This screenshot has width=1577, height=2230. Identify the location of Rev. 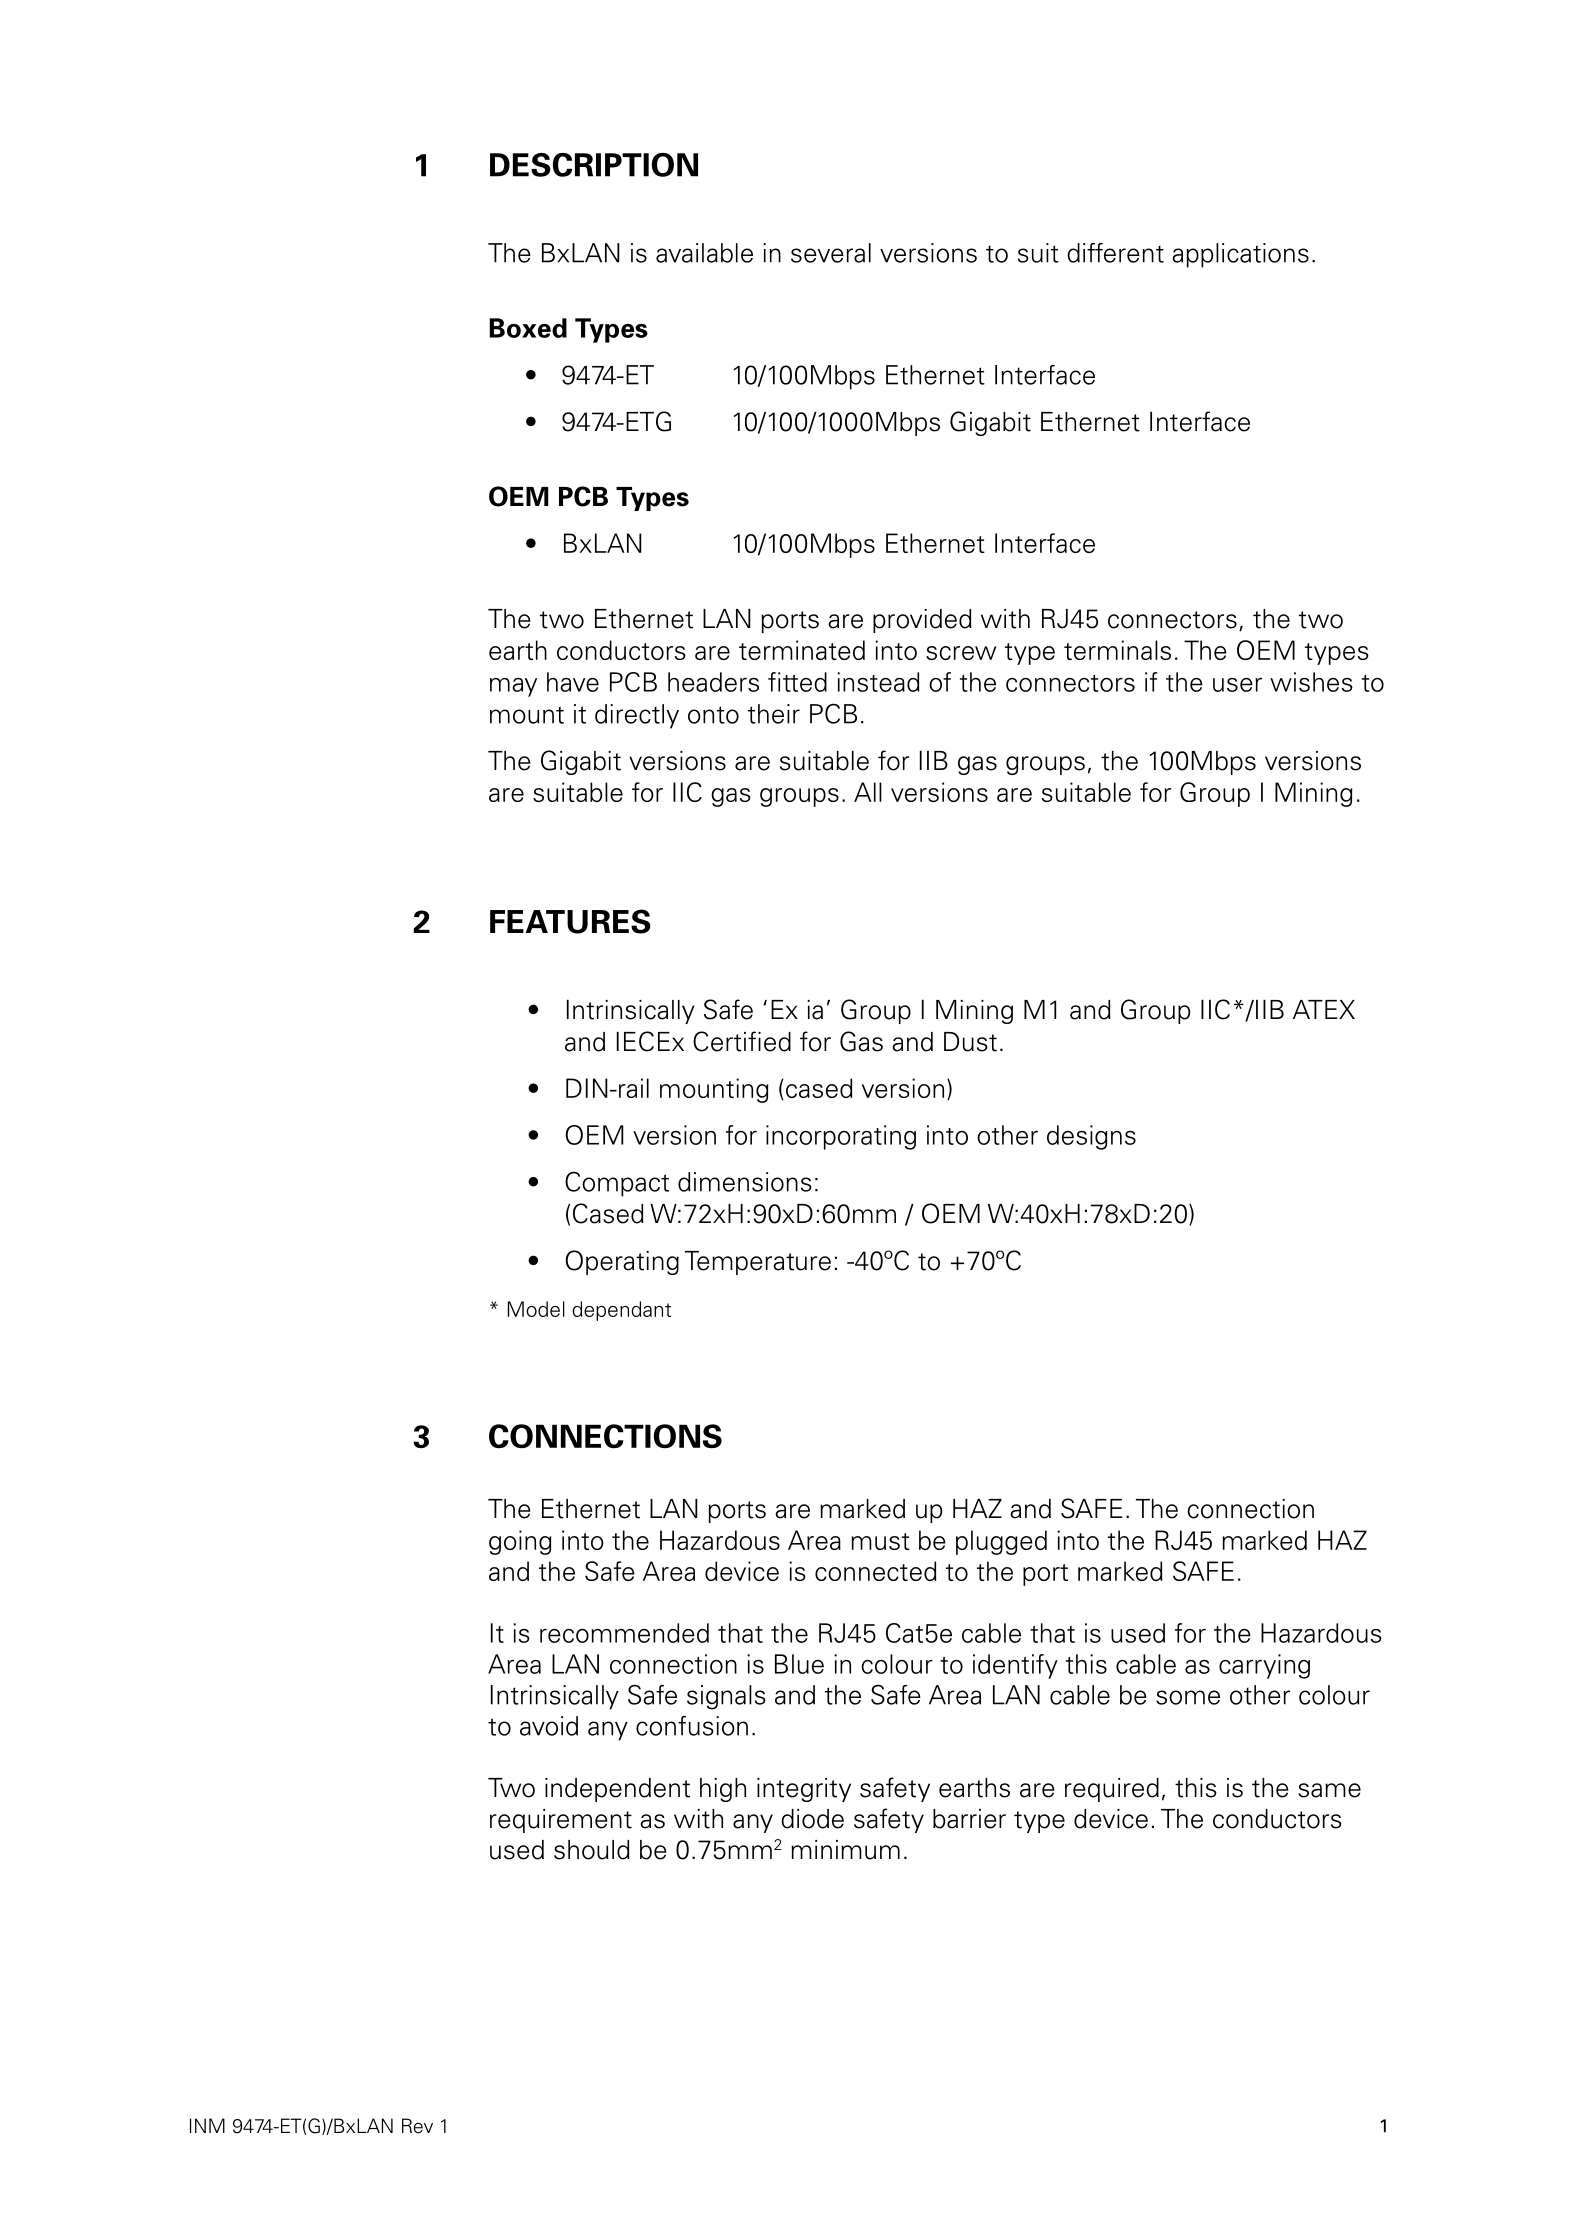
(417, 2126).
